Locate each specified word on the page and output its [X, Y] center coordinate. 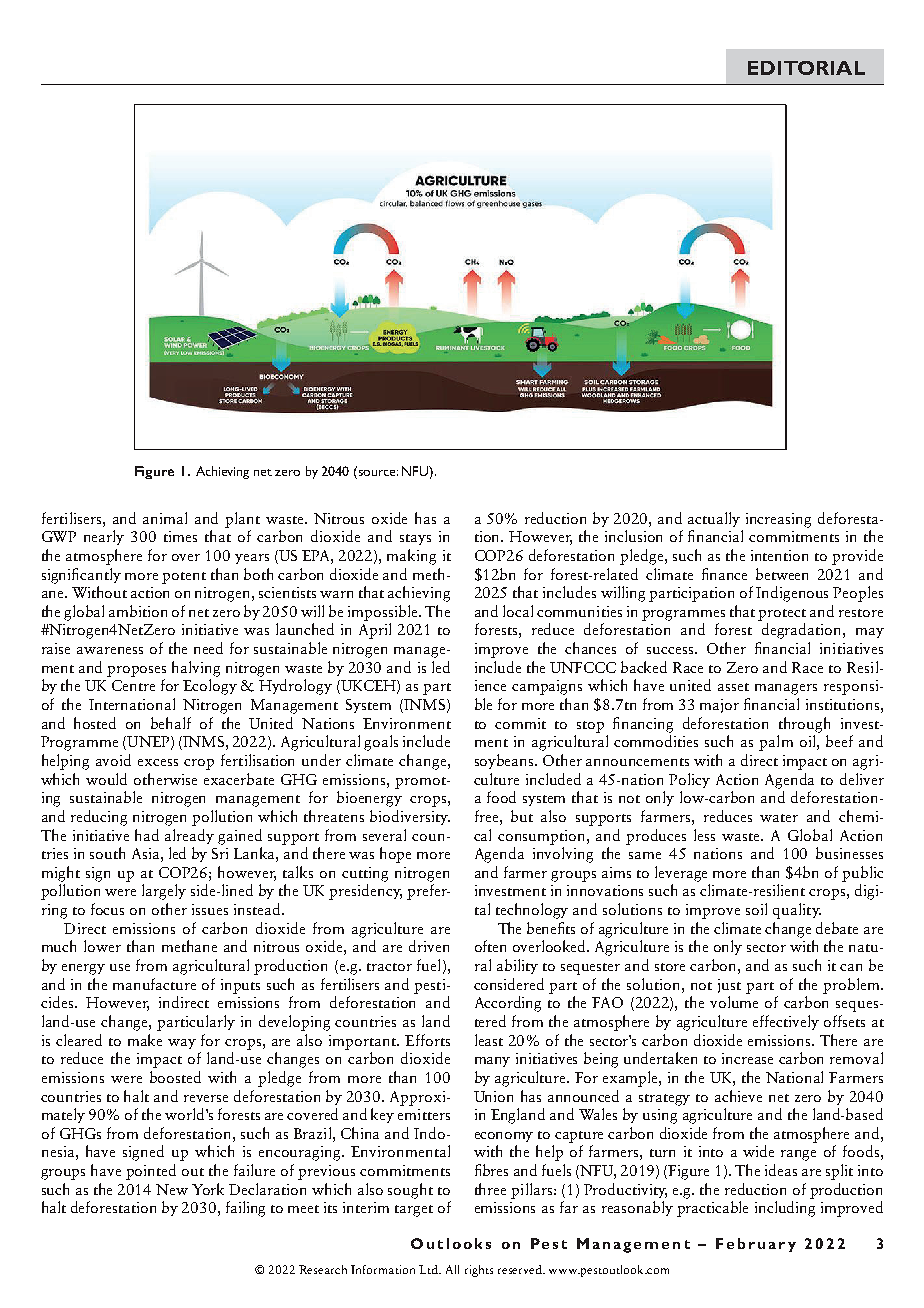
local [518, 611]
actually [714, 519]
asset [733, 687]
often [490, 946]
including [785, 1209]
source [378, 473]
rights [479, 1271]
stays [415, 539]
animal [165, 518]
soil [756, 909]
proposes [136, 671]
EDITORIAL [806, 68]
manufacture [154, 984]
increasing [778, 520]
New [172, 1189]
